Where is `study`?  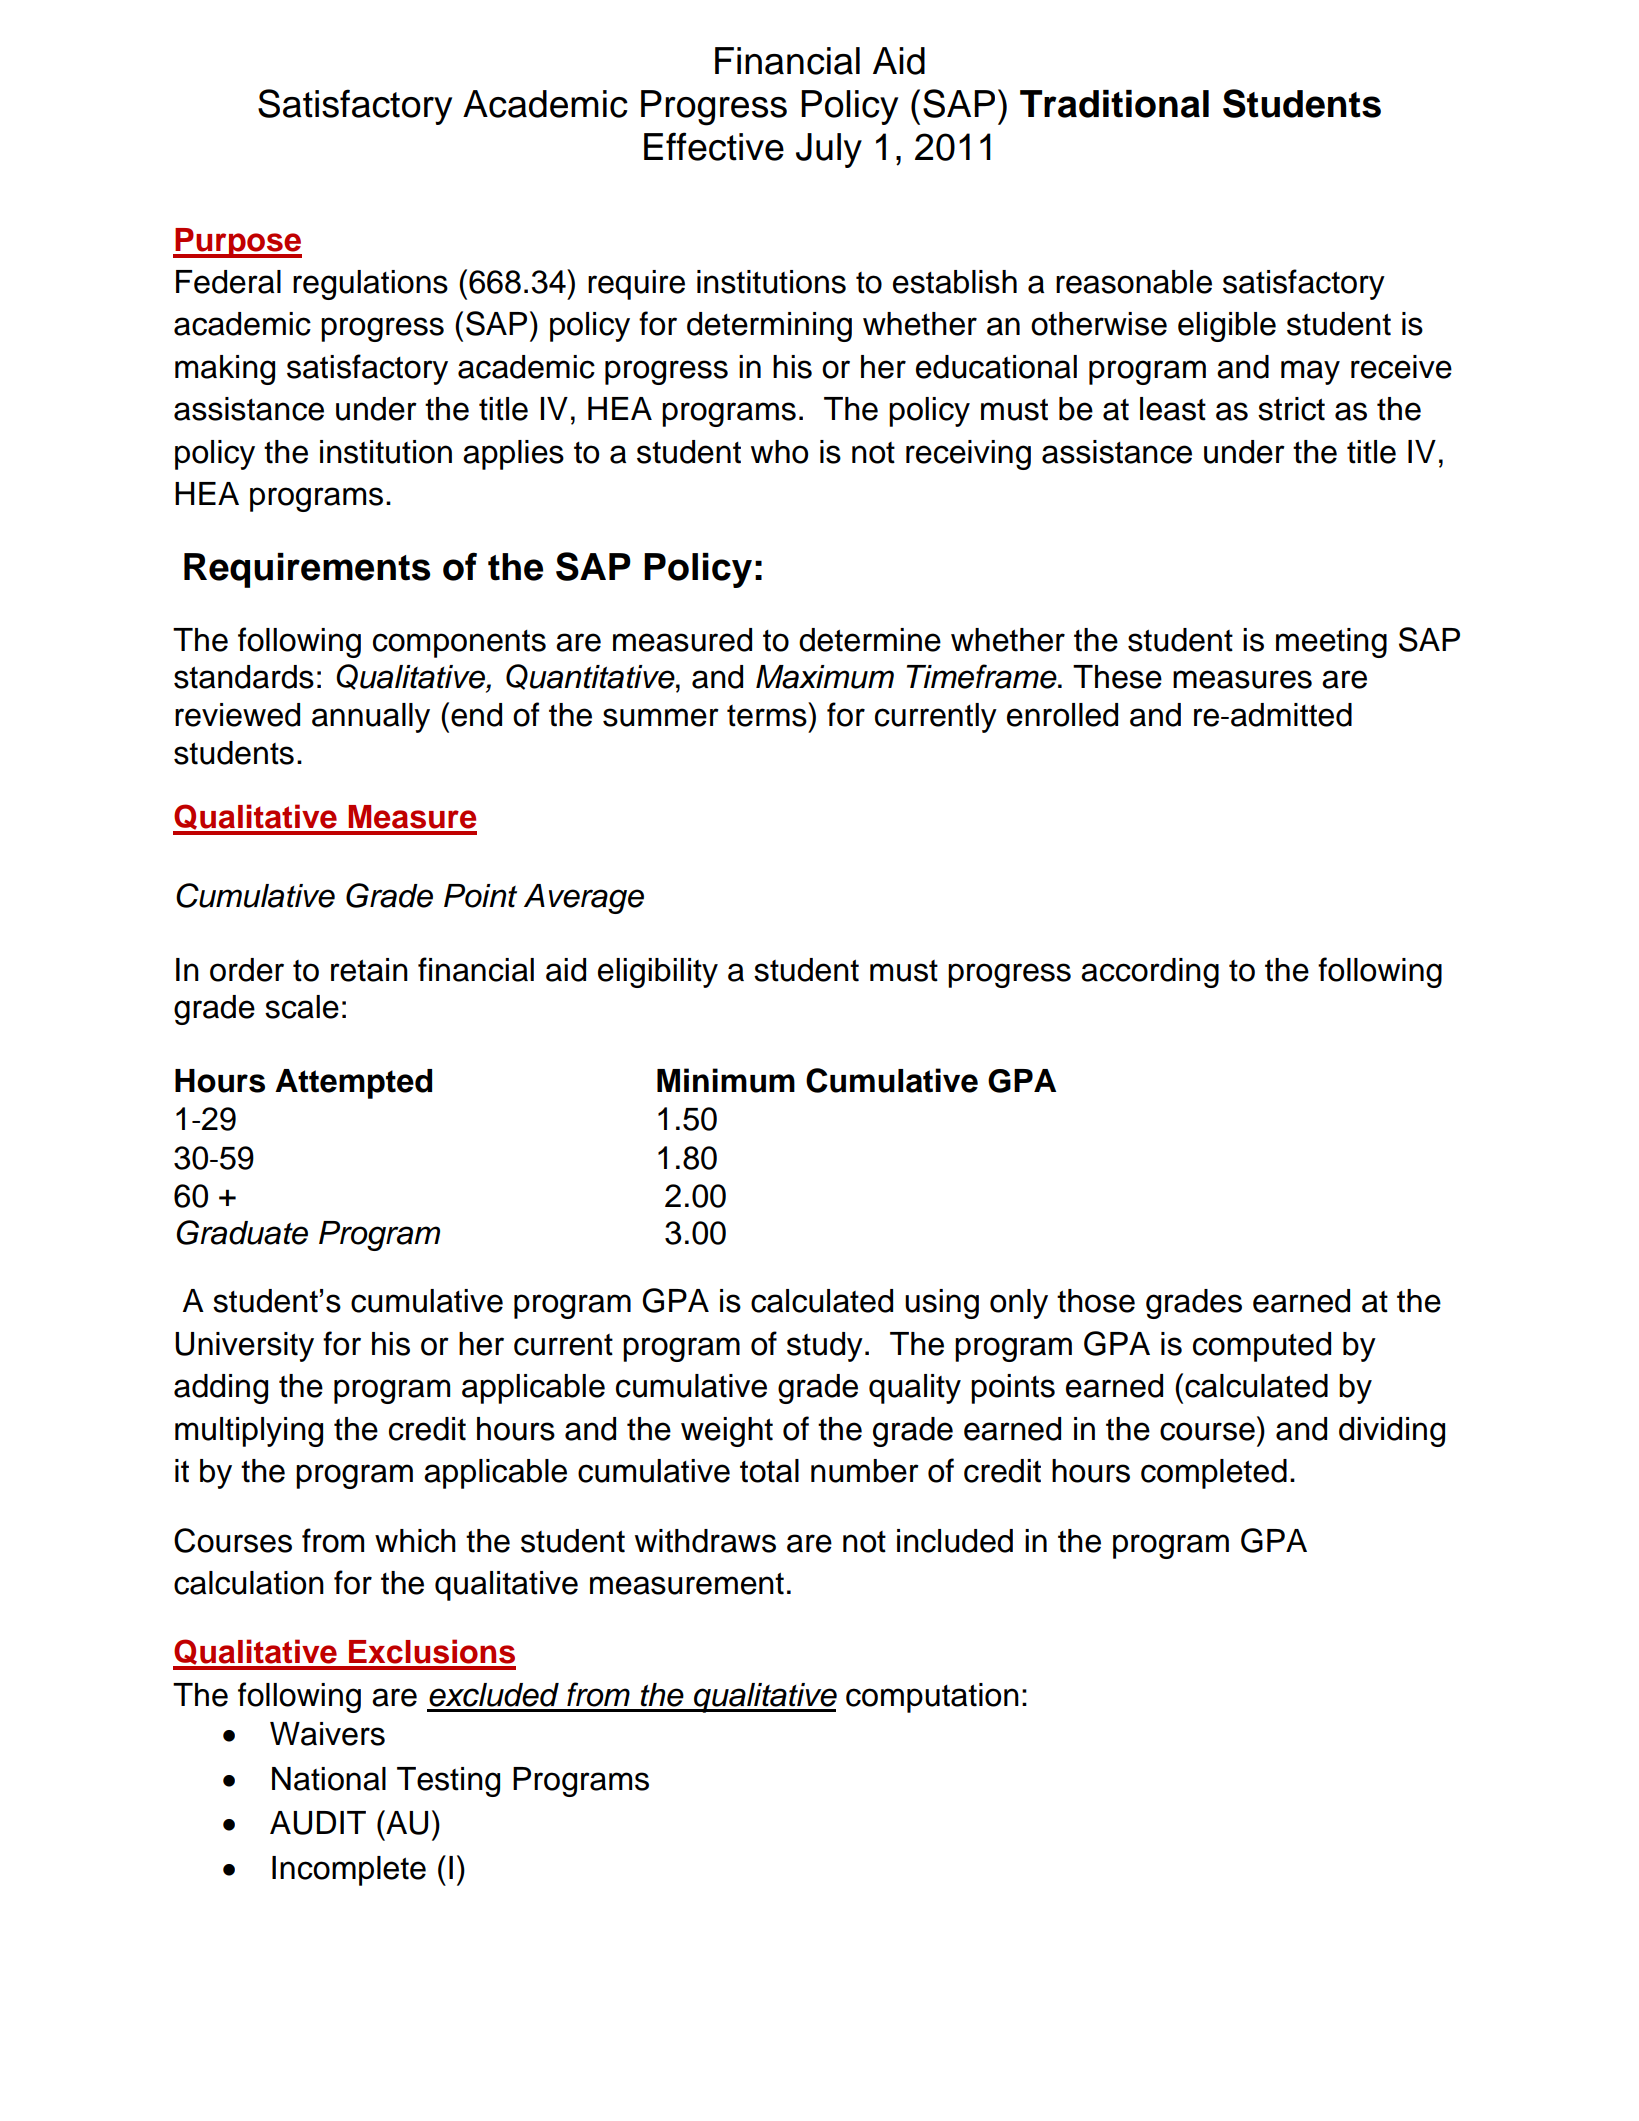 study is located at coordinates (825, 1347).
